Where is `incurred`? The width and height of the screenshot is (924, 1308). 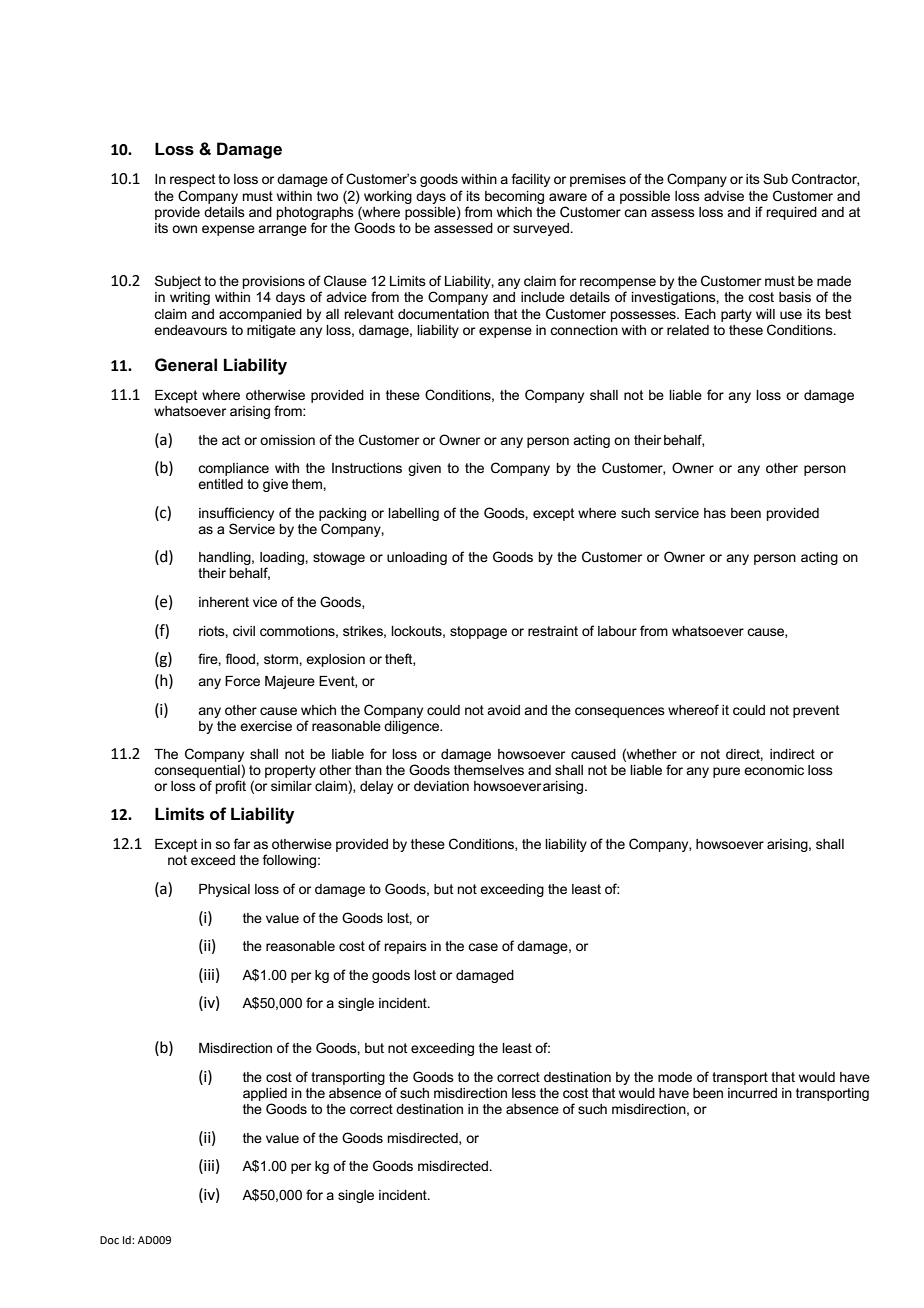 incurred is located at coordinates (752, 1093).
